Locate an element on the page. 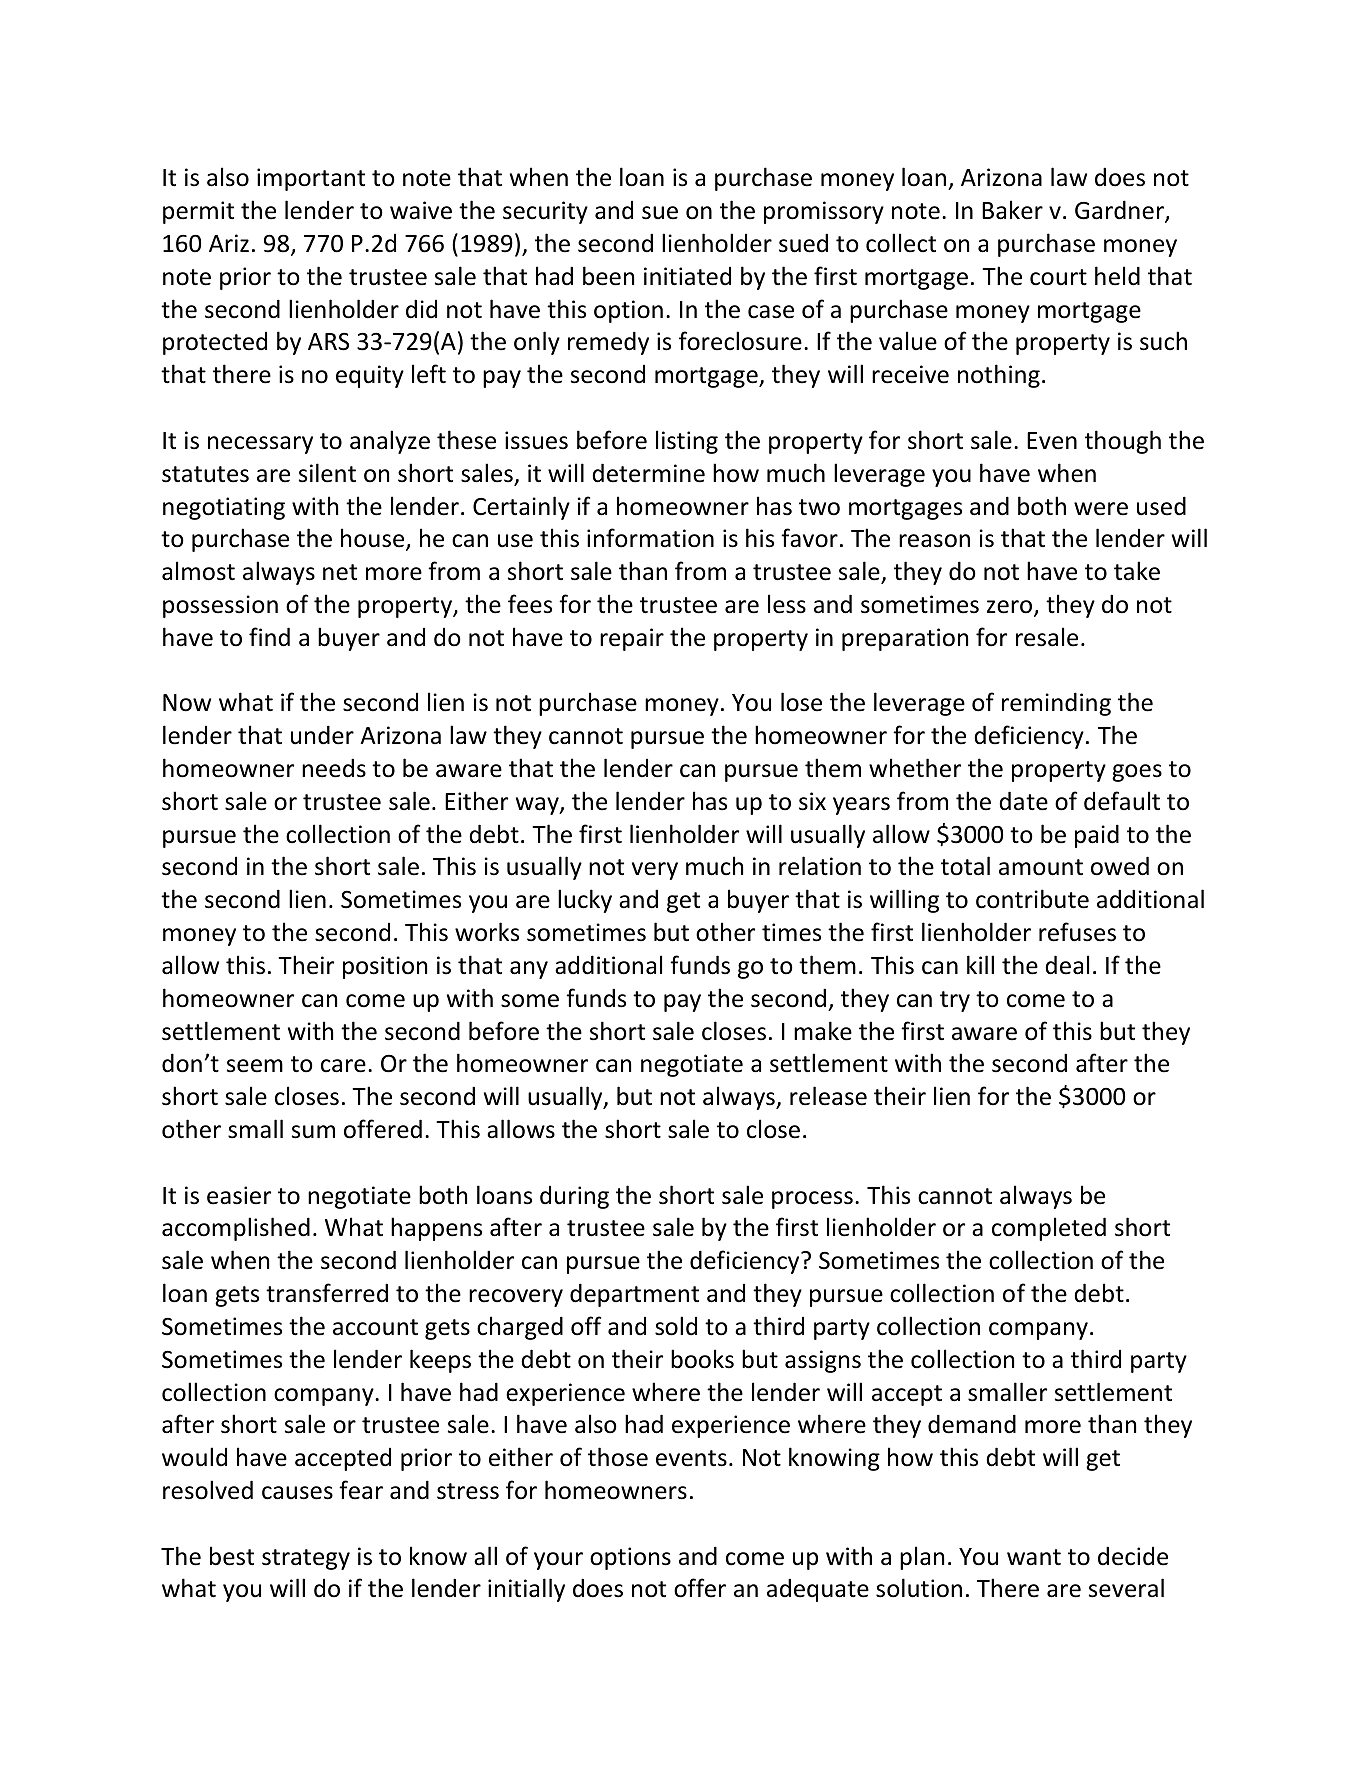 The height and width of the page is (1774, 1371). contribute is located at coordinates (1032, 899).
